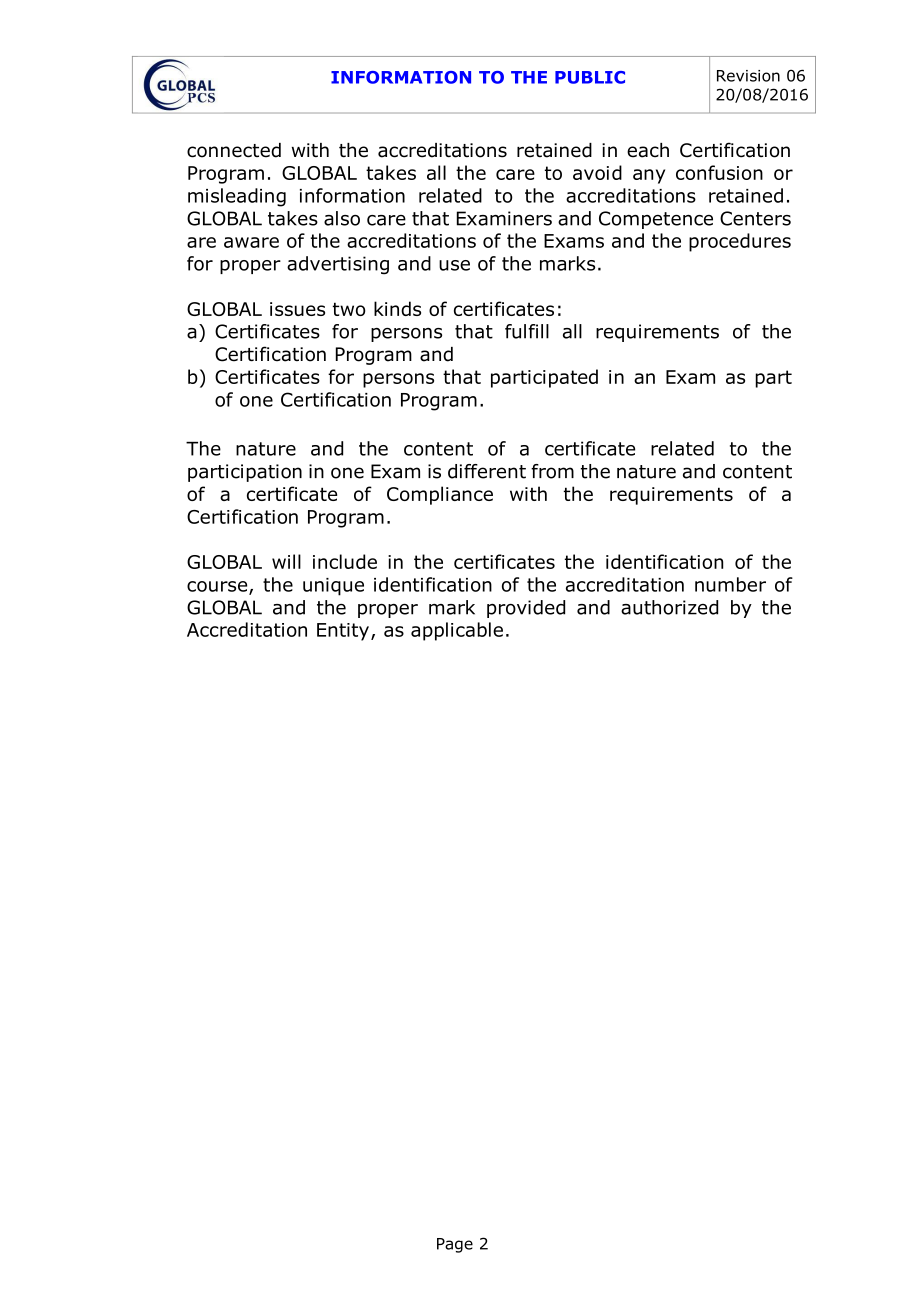 The image size is (924, 1308). What do you see at coordinates (333, 587) in the screenshot?
I see `unique` at bounding box center [333, 587].
